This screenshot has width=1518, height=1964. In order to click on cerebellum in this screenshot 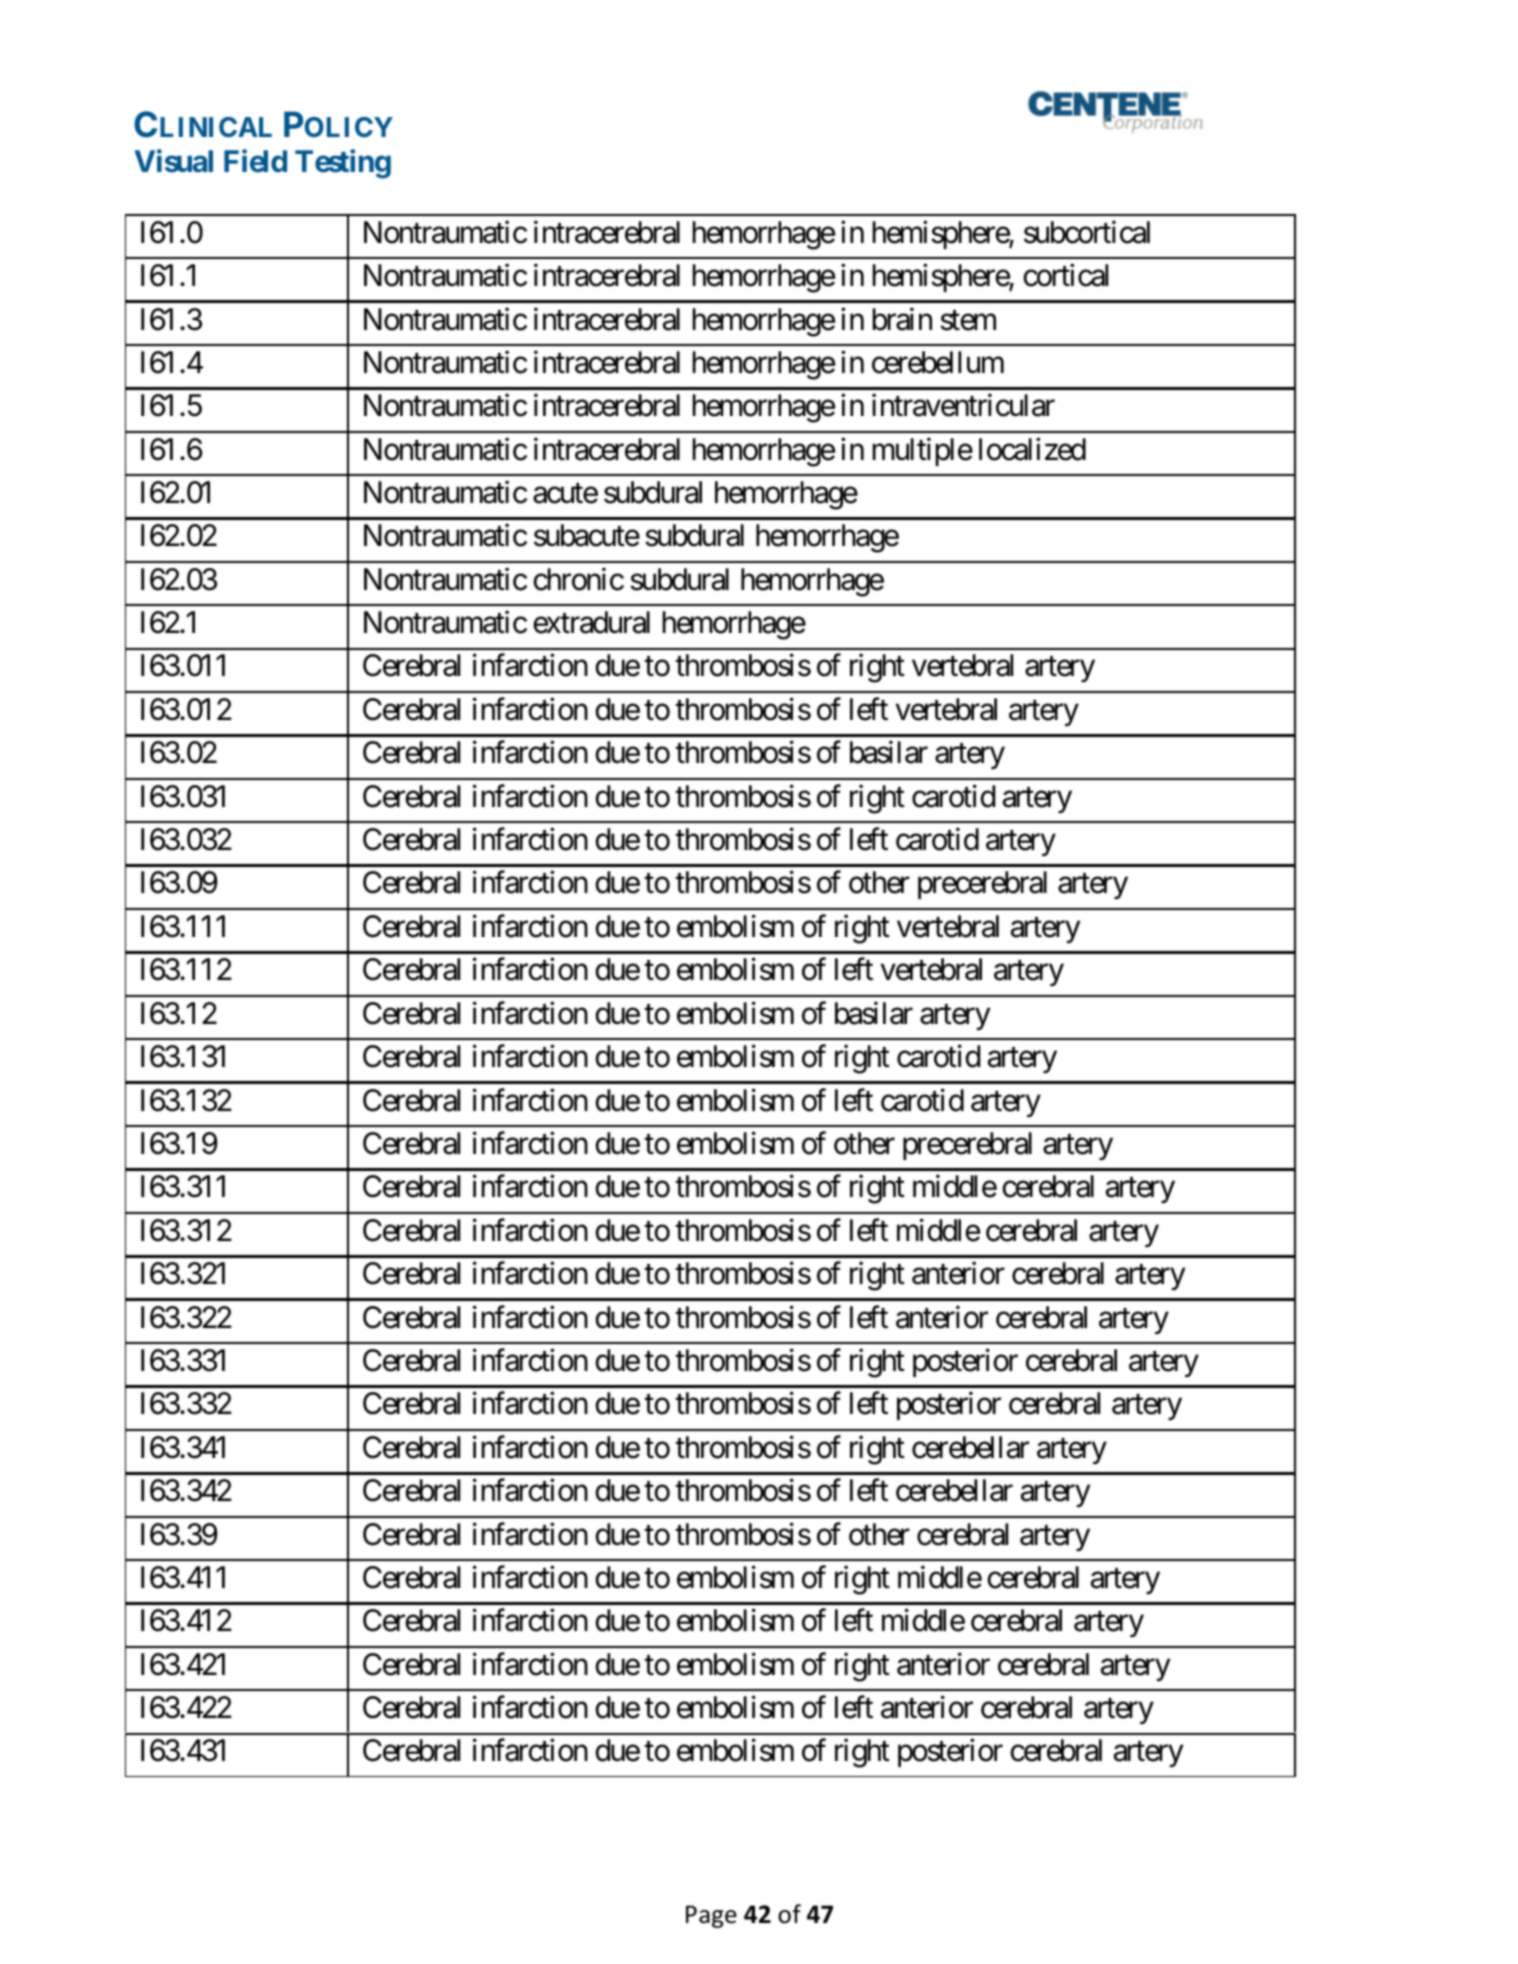, I will do `click(938, 362)`.
